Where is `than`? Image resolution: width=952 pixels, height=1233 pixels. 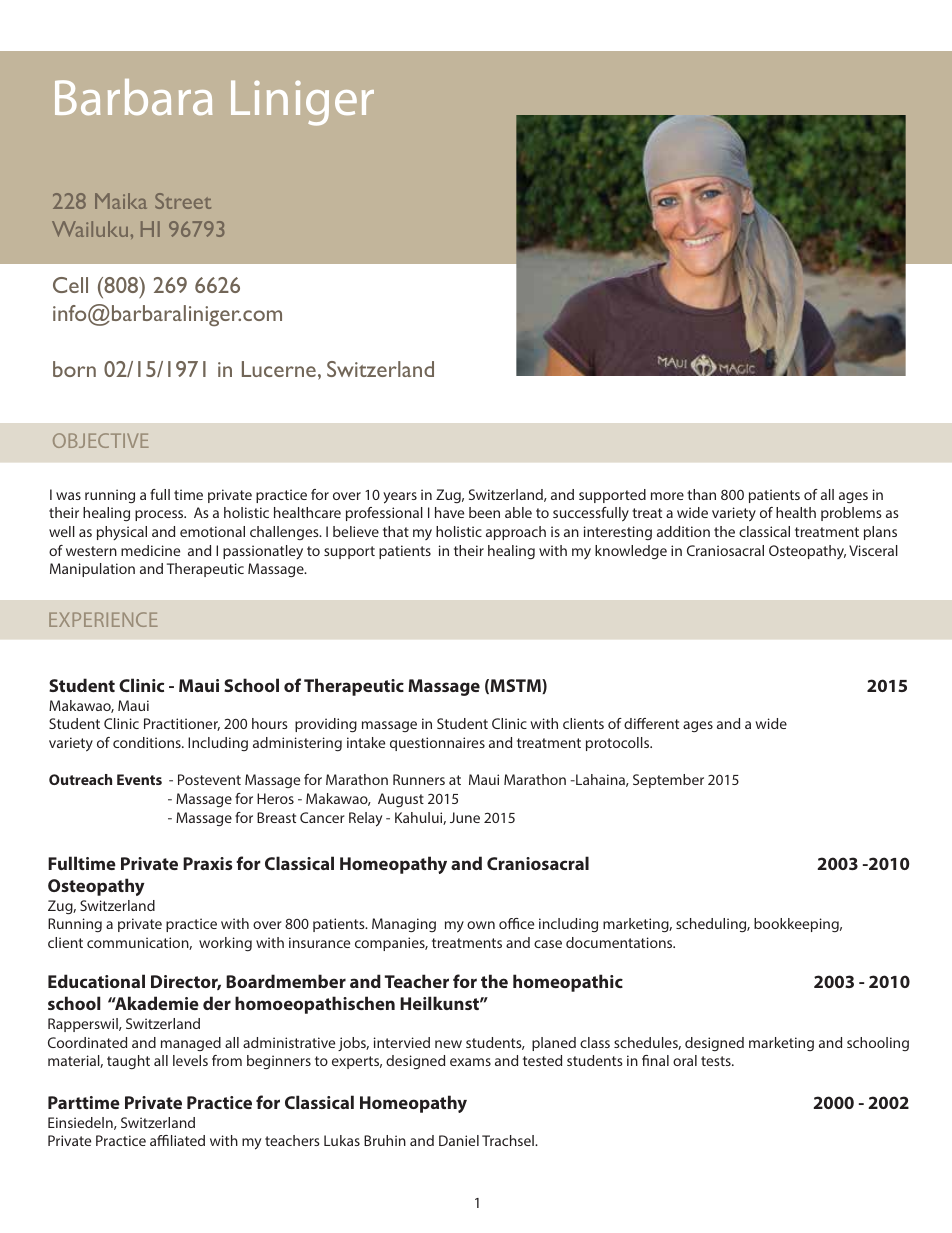
than is located at coordinates (701, 494).
